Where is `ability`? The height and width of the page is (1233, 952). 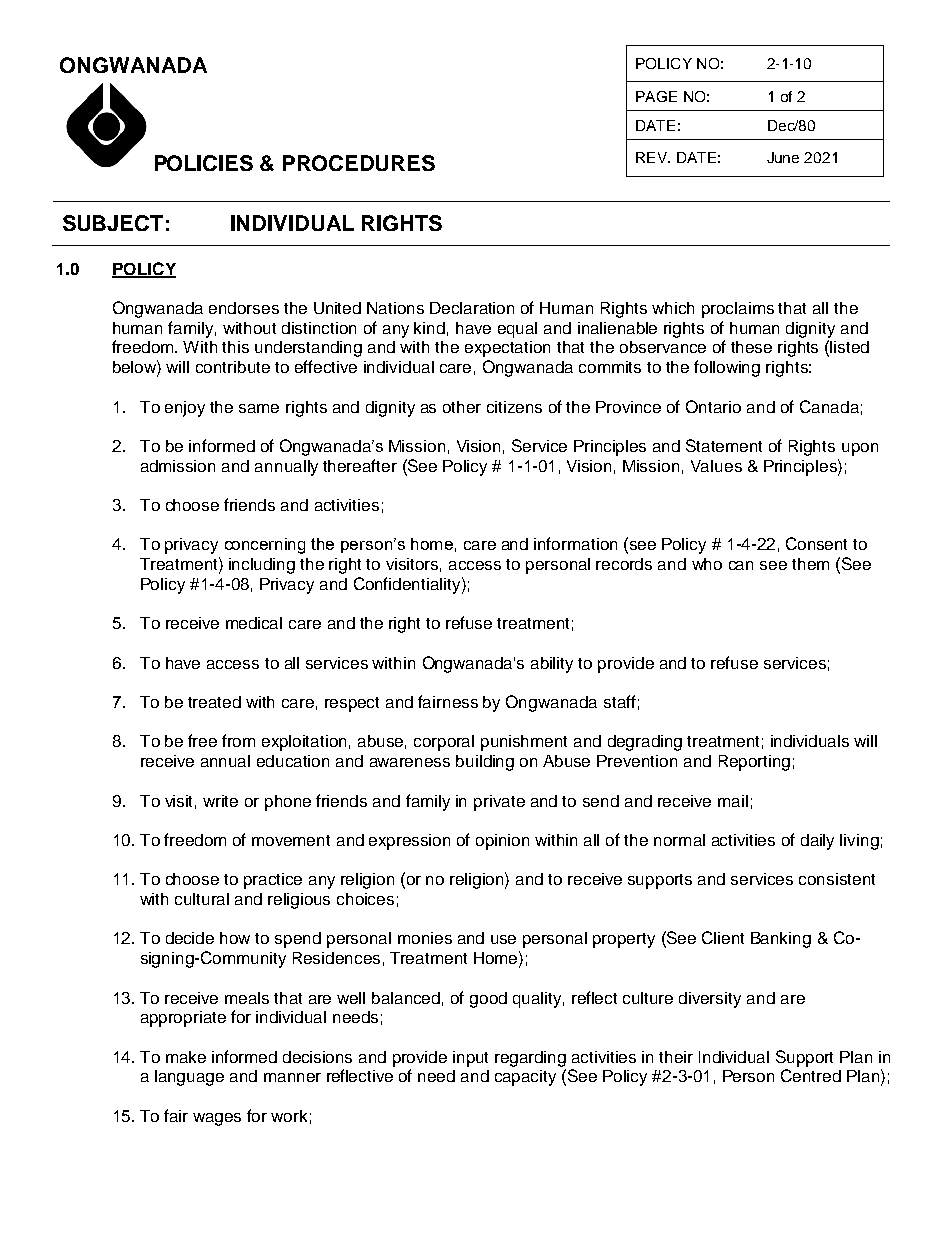 ability is located at coordinates (552, 665).
